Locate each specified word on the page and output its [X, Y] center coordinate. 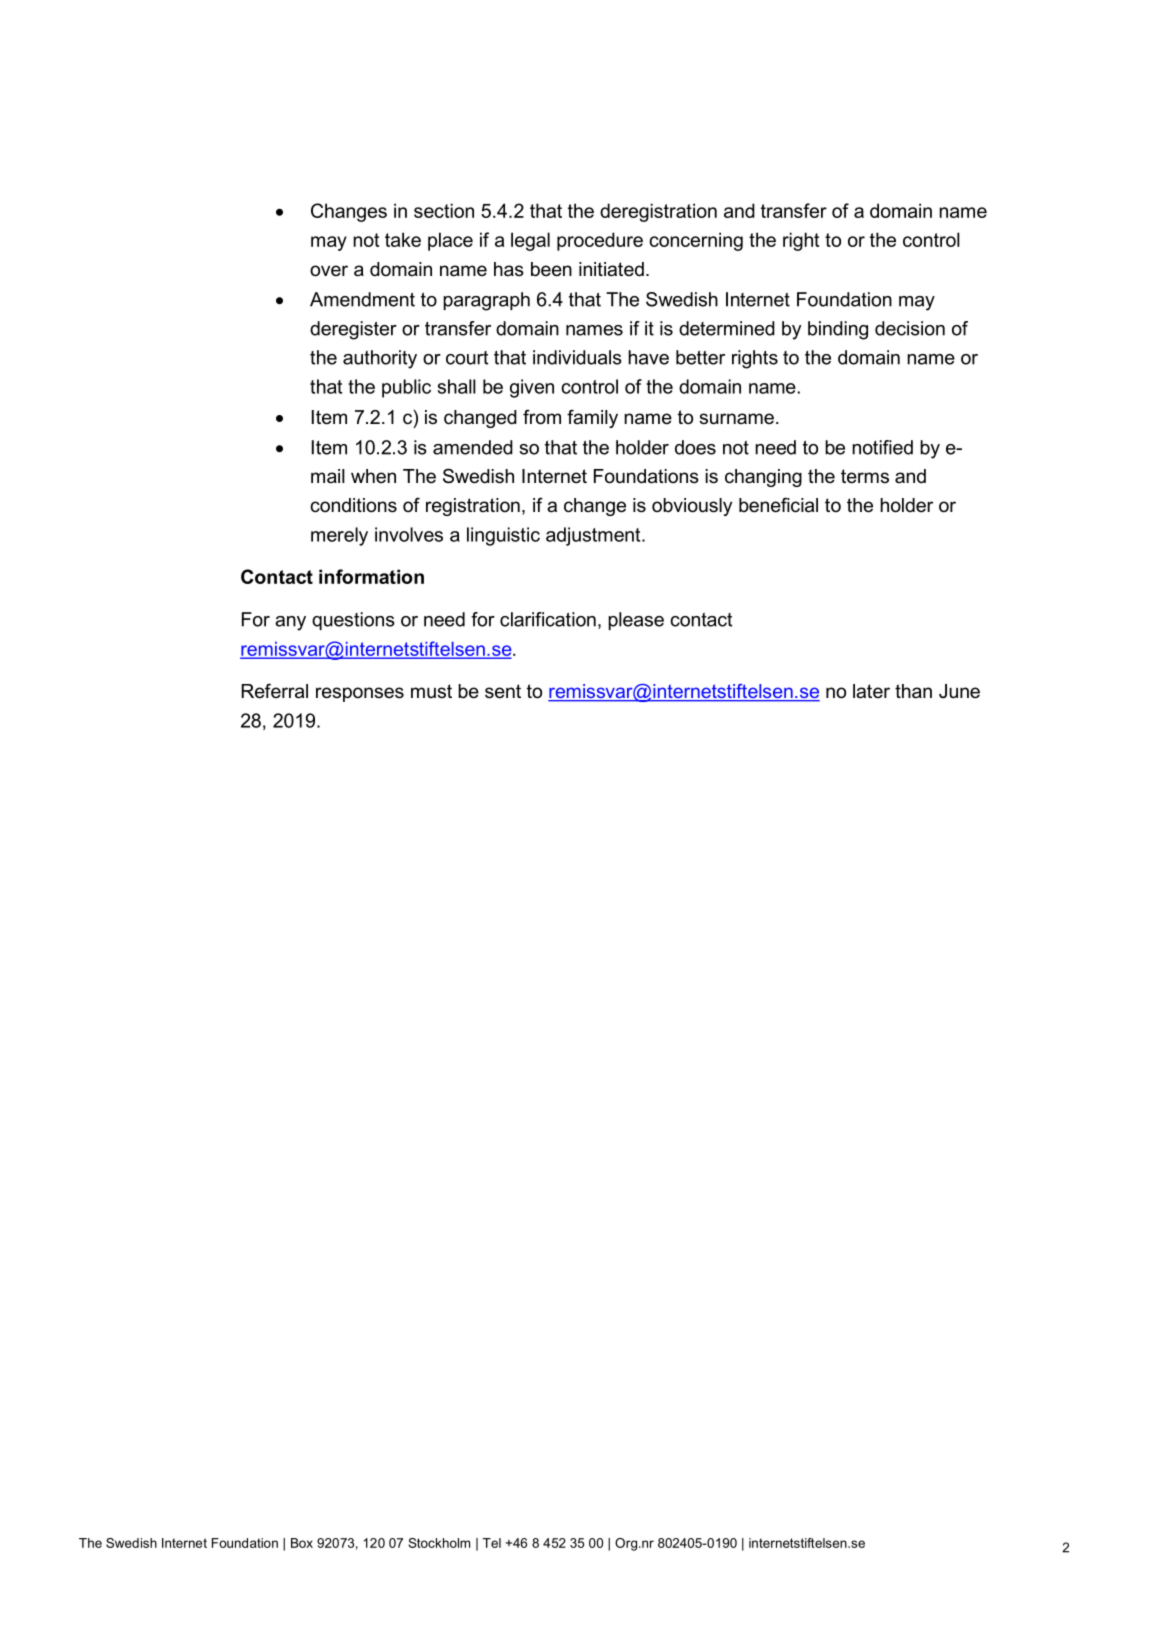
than [913, 691]
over [329, 271]
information [371, 576]
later [871, 691]
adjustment [594, 536]
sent [503, 691]
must [431, 691]
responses [360, 694]
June [959, 691]
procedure [600, 241]
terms [865, 476]
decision [910, 328]
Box [302, 1543]
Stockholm [439, 1543]
